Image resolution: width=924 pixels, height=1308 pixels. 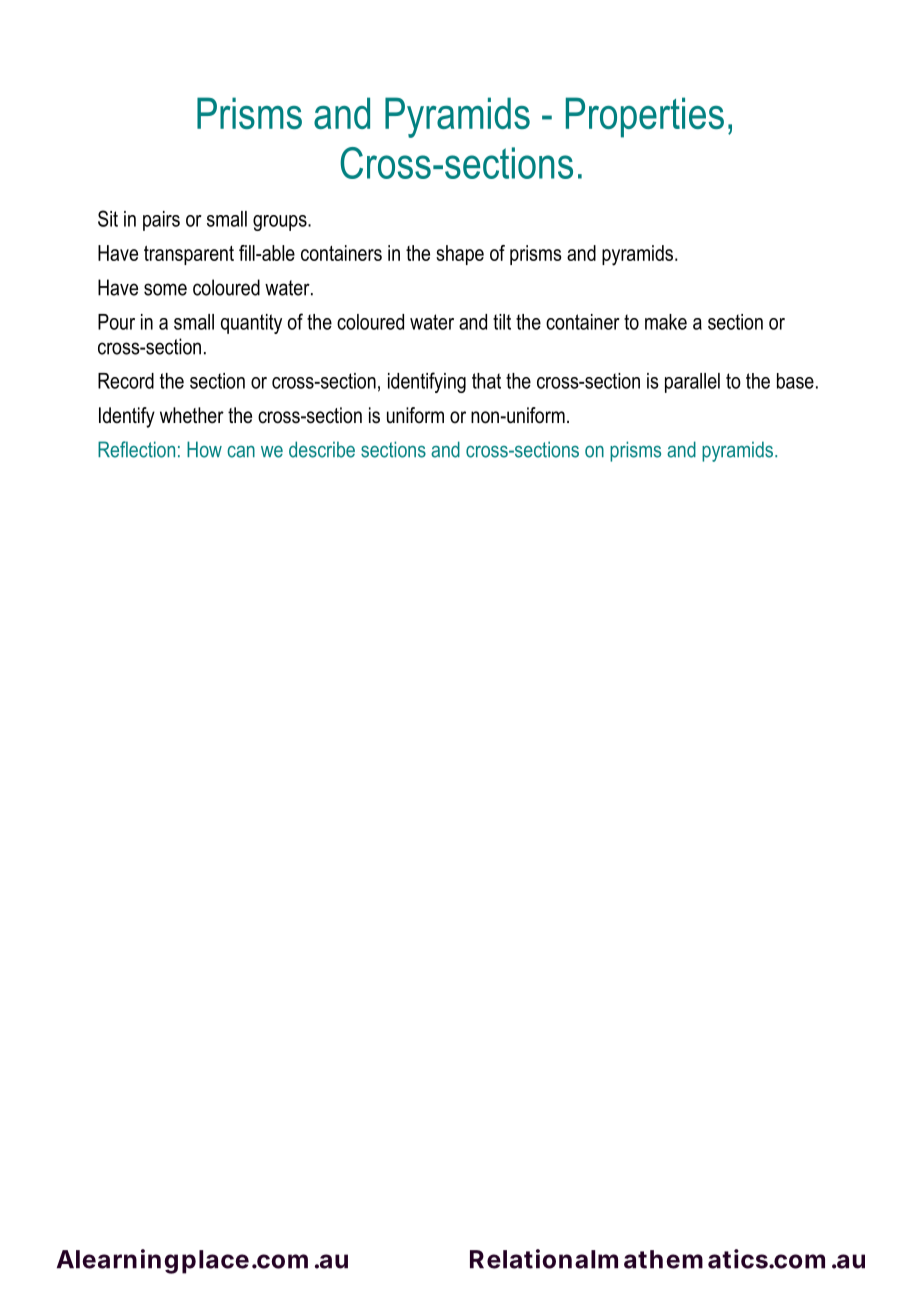 What do you see at coordinates (322, 449) in the screenshot?
I see `describe` at bounding box center [322, 449].
